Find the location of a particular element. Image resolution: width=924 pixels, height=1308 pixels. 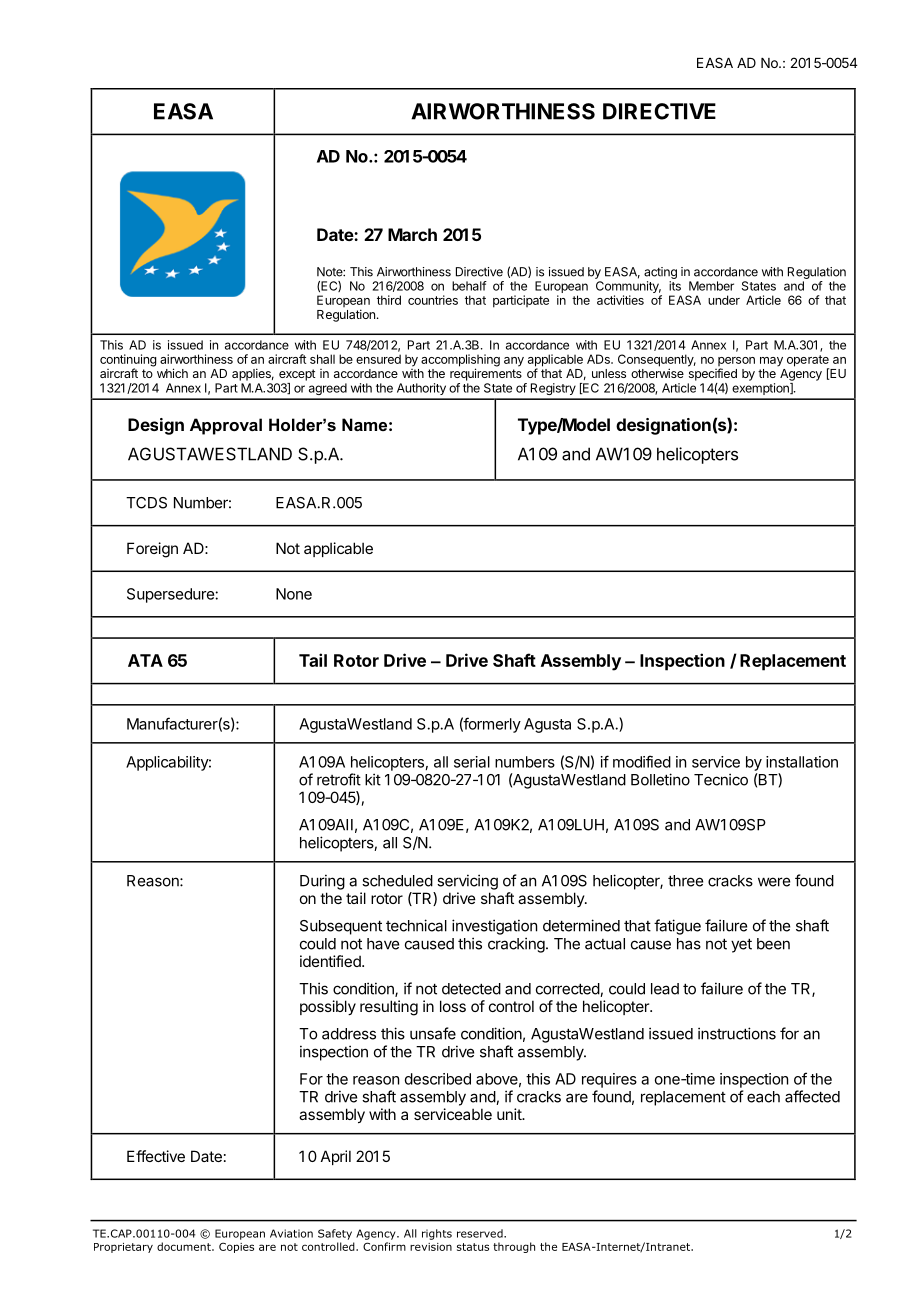

servicing is located at coordinates (467, 882).
